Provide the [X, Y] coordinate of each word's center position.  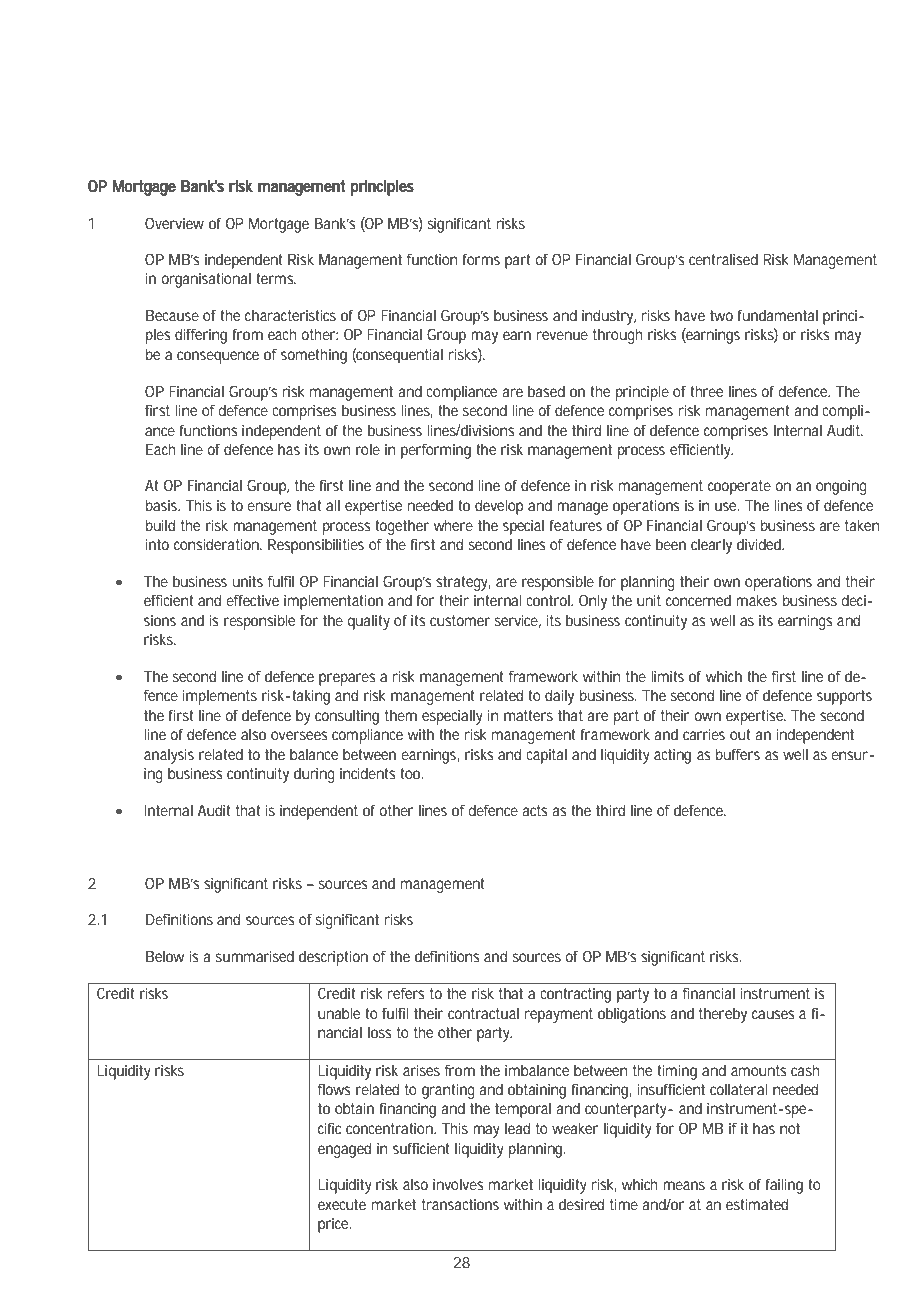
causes [773, 1014]
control [549, 600]
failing [784, 1186]
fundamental [777, 315]
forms [481, 259]
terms [276, 278]
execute [342, 1204]
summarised [255, 956]
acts [535, 810]
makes [756, 600]
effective [253, 600]
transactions [460, 1204]
